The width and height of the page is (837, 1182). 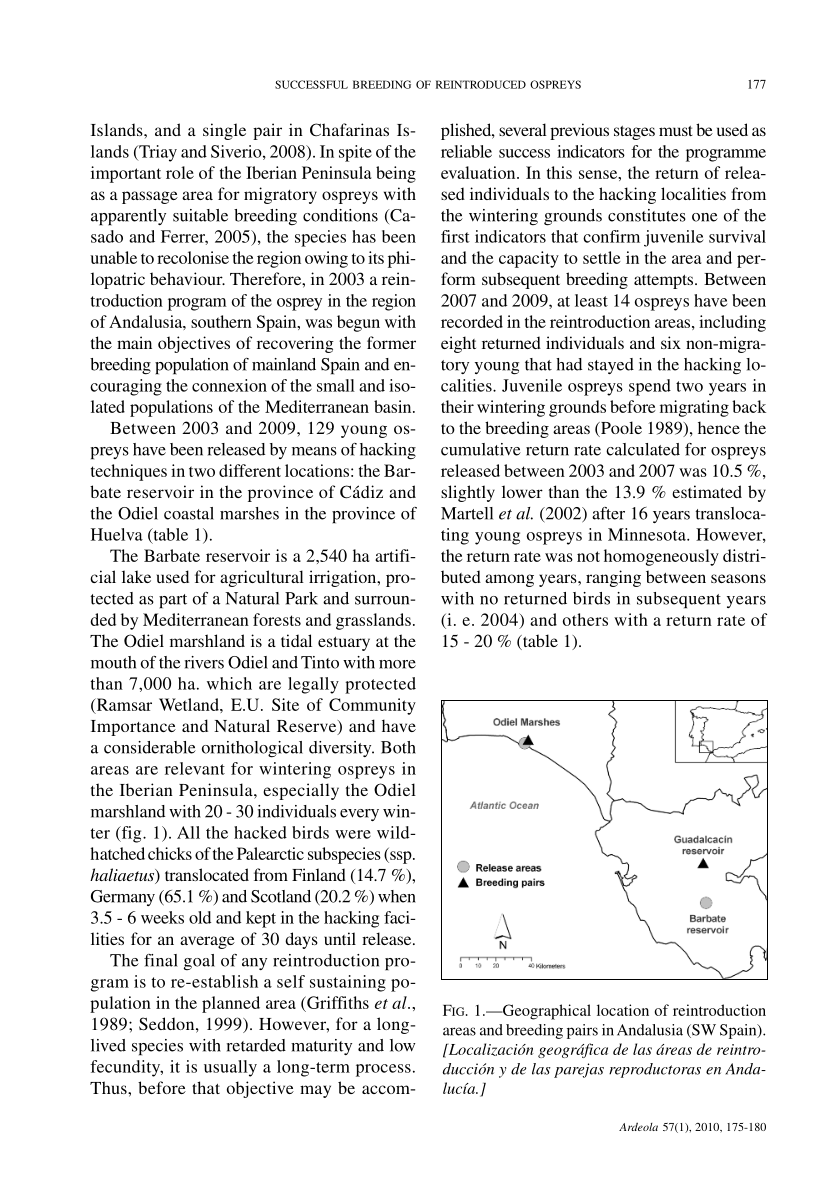 I want to click on process, so click(x=383, y=1070).
